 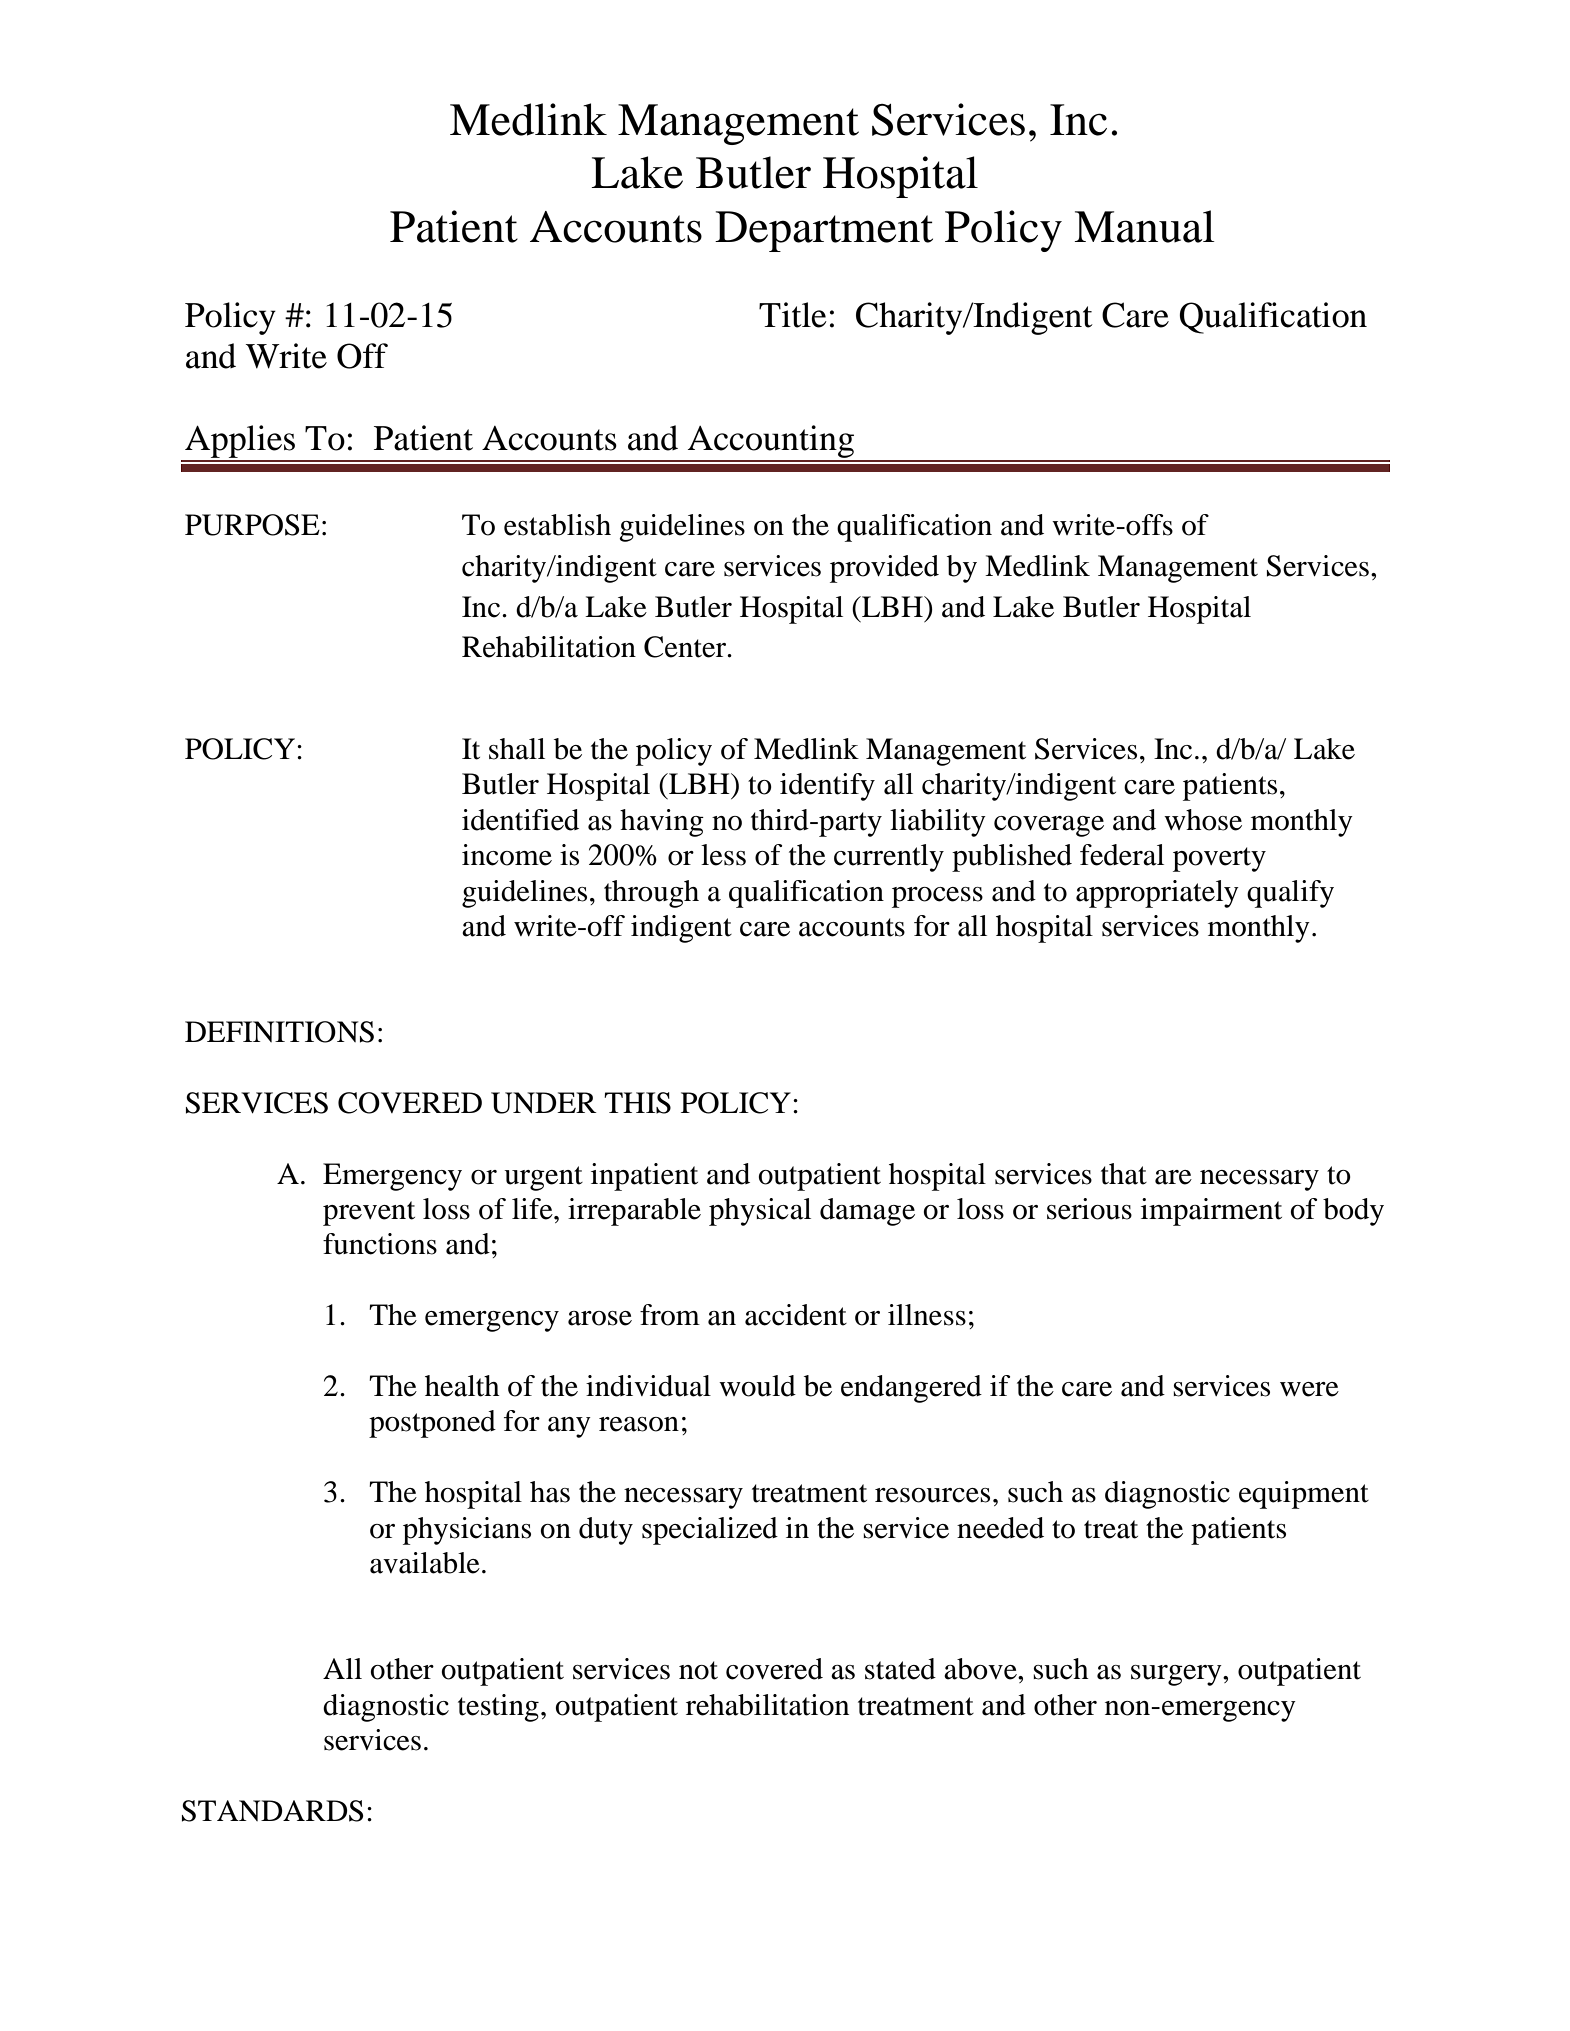 I want to click on accident, so click(x=796, y=1315).
